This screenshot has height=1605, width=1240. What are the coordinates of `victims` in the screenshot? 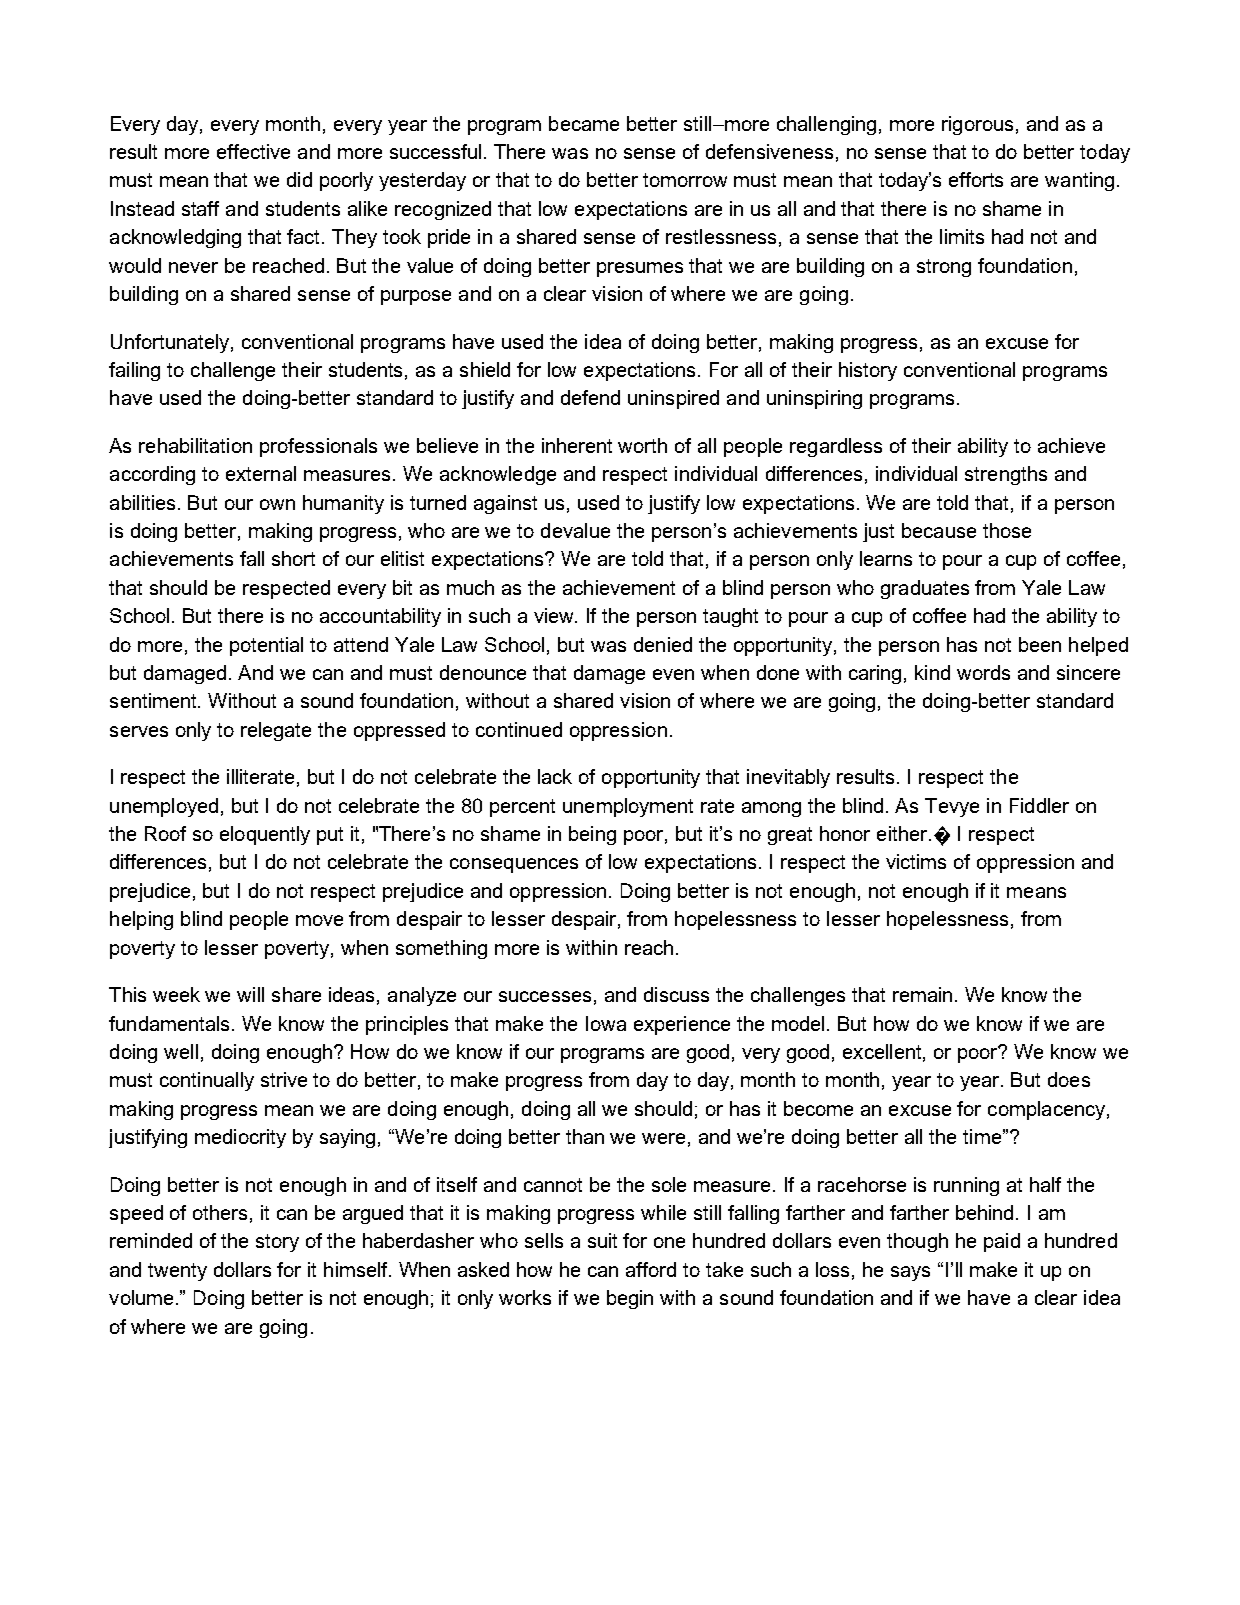 It's located at (916, 861).
